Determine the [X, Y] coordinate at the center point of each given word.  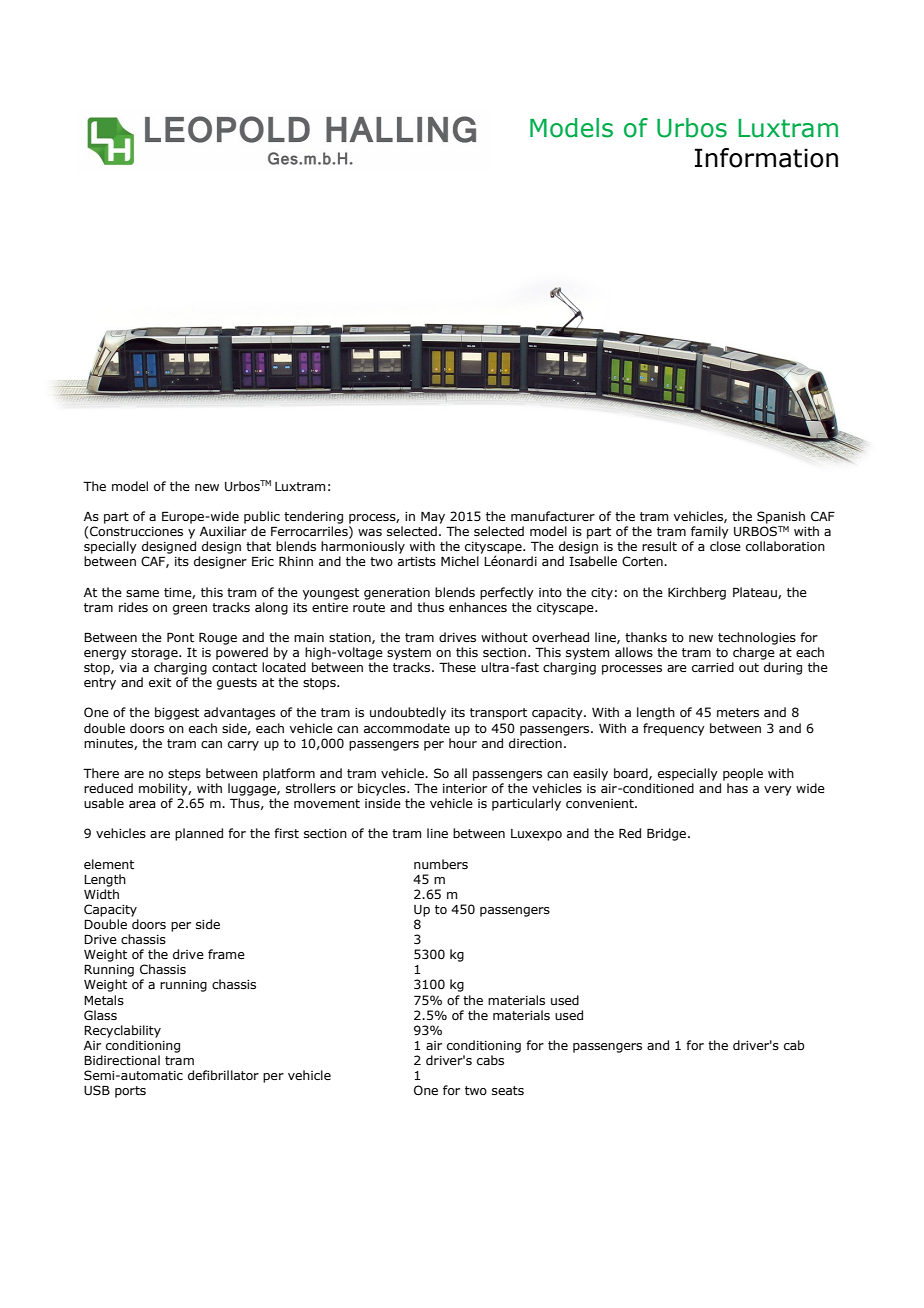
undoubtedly [408, 713]
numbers [441, 864]
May [433, 518]
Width [101, 894]
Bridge [668, 834]
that [258, 546]
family [710, 532]
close [725, 546]
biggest [177, 713]
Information [766, 158]
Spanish [781, 517]
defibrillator [223, 1075]
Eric [263, 561]
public [262, 517]
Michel [460, 561]
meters [738, 712]
